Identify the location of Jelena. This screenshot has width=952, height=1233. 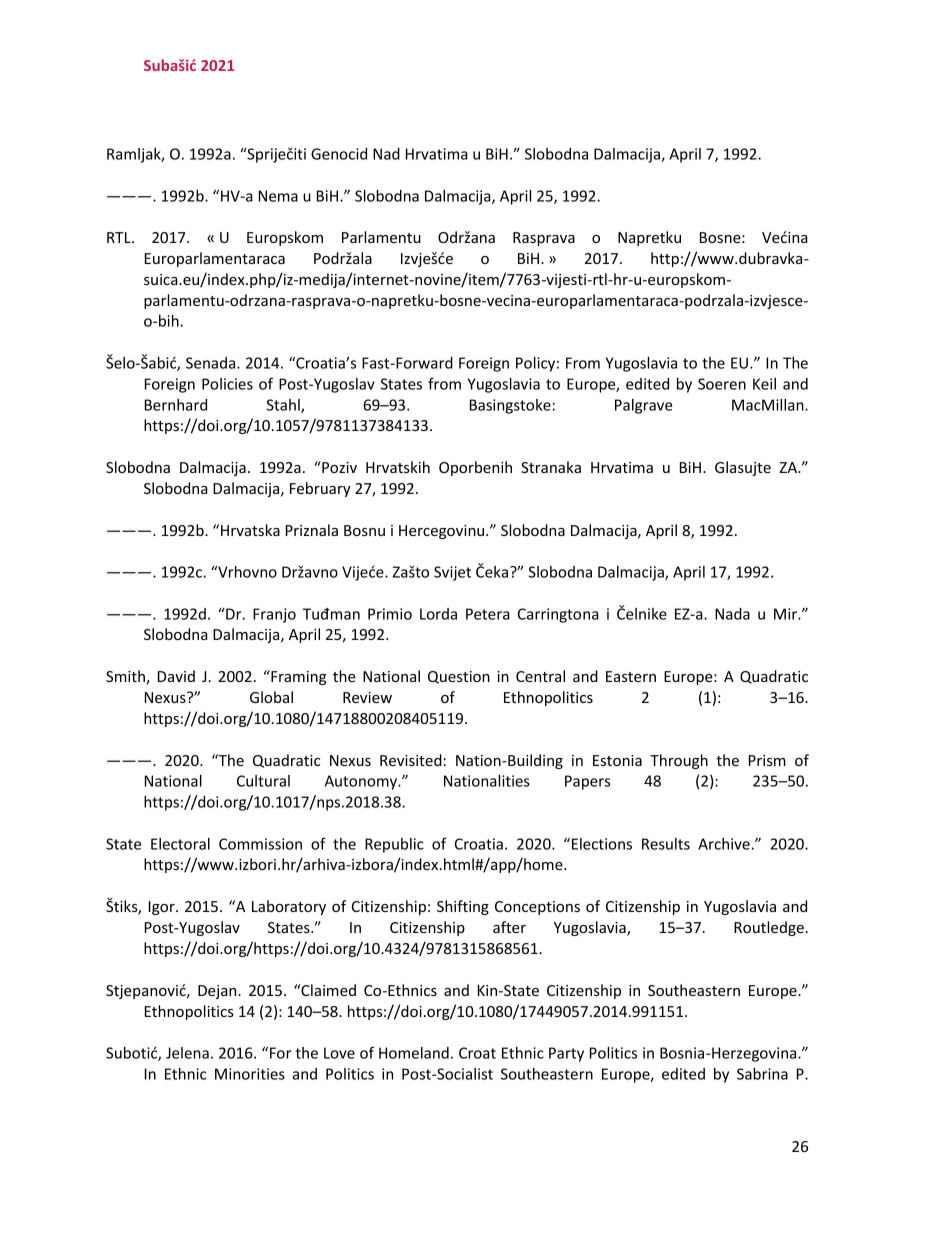
(187, 1053).
